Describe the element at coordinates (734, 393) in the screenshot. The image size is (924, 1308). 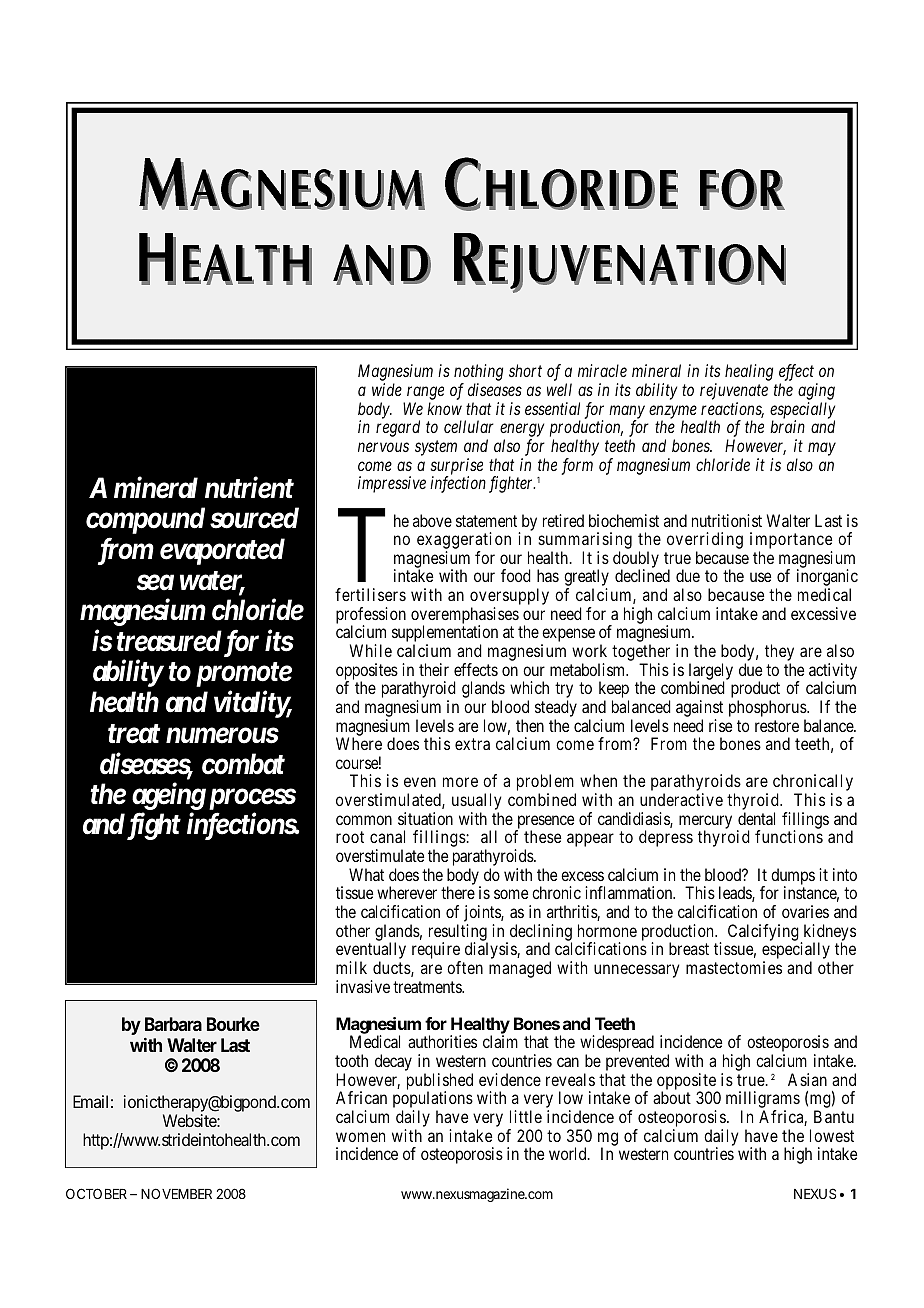
I see `rejuvenate` at that location.
